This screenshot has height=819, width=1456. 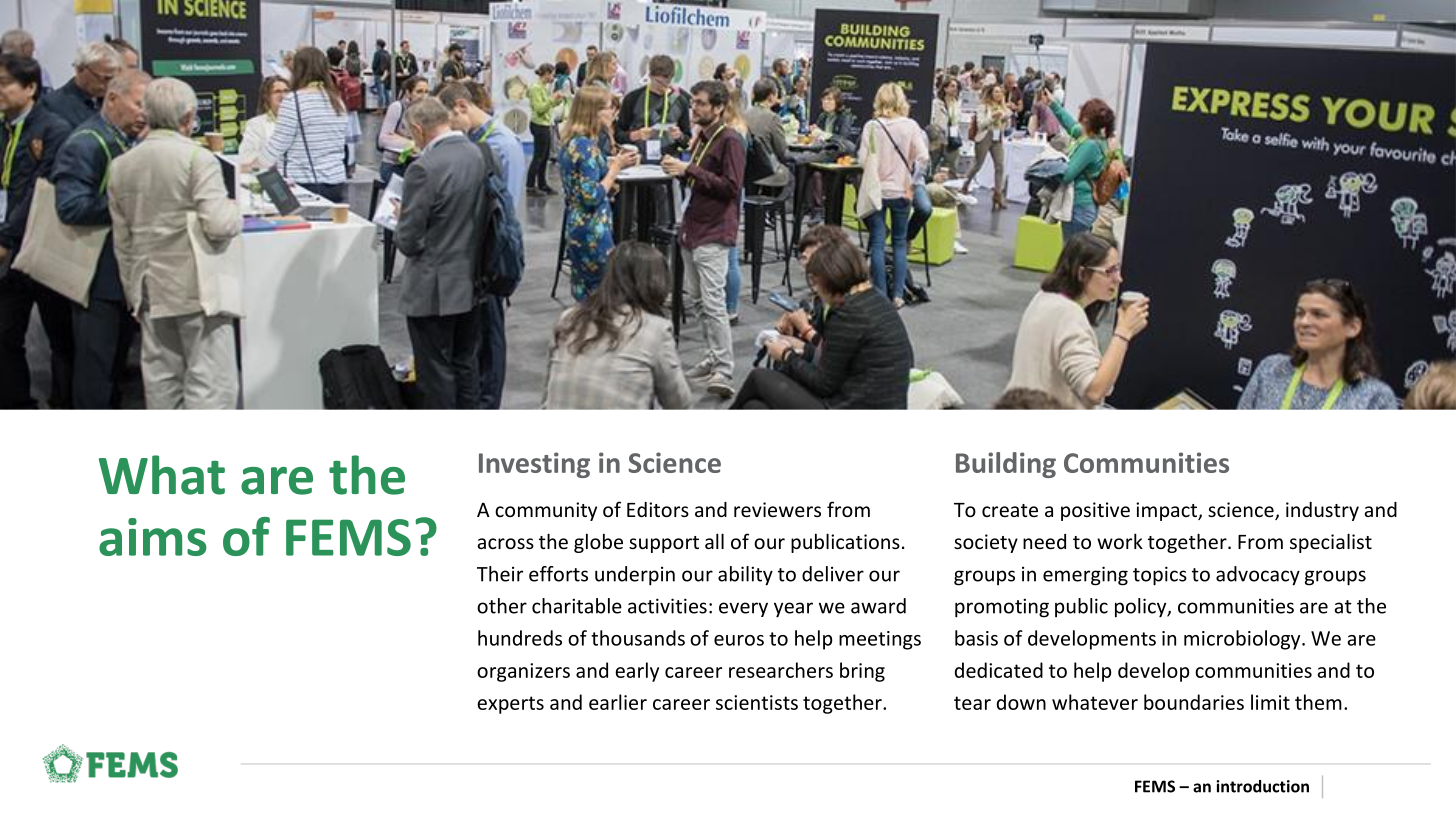 What do you see at coordinates (510, 705) in the screenshot?
I see `experts` at bounding box center [510, 705].
